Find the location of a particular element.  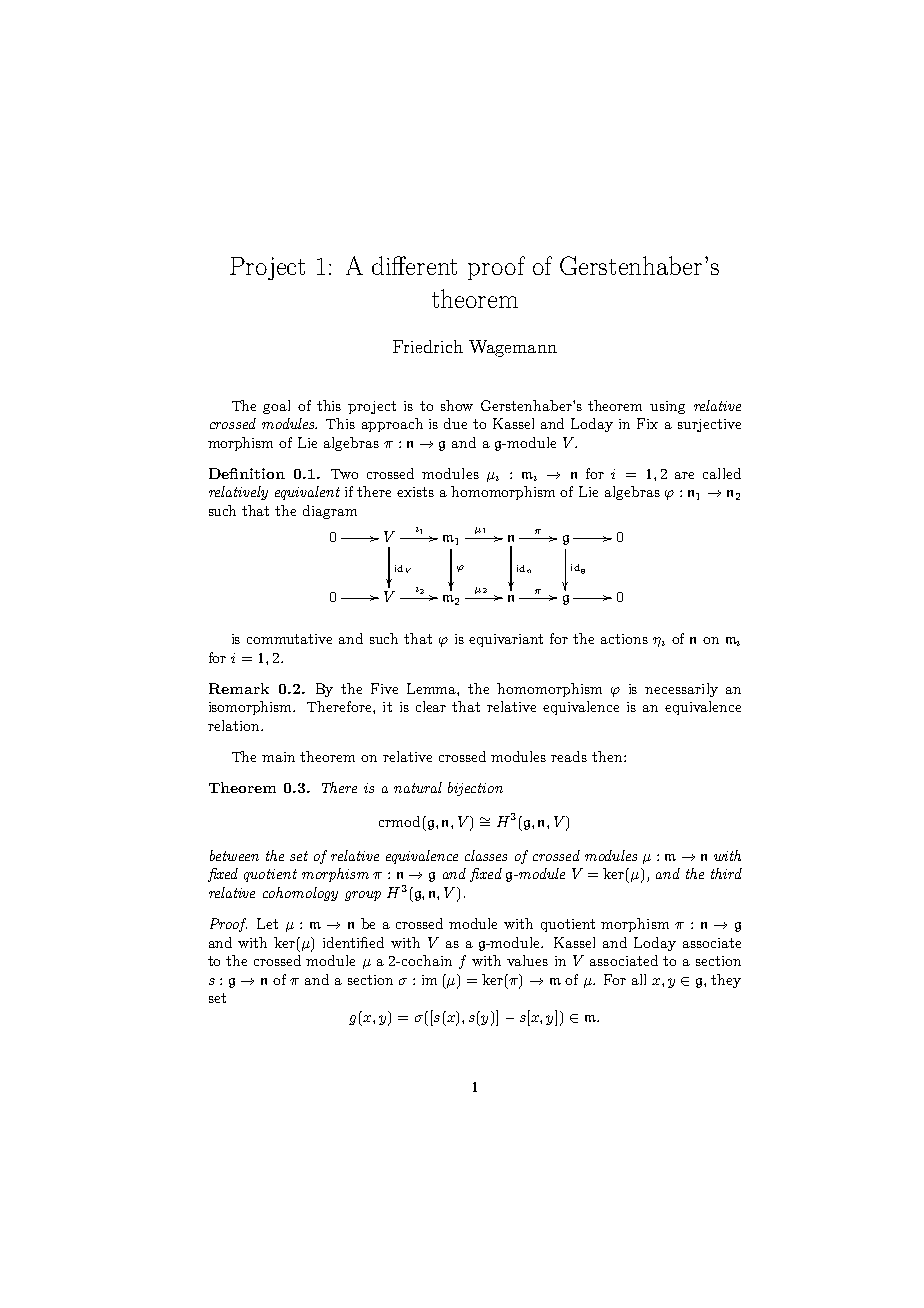

different is located at coordinates (414, 265).
